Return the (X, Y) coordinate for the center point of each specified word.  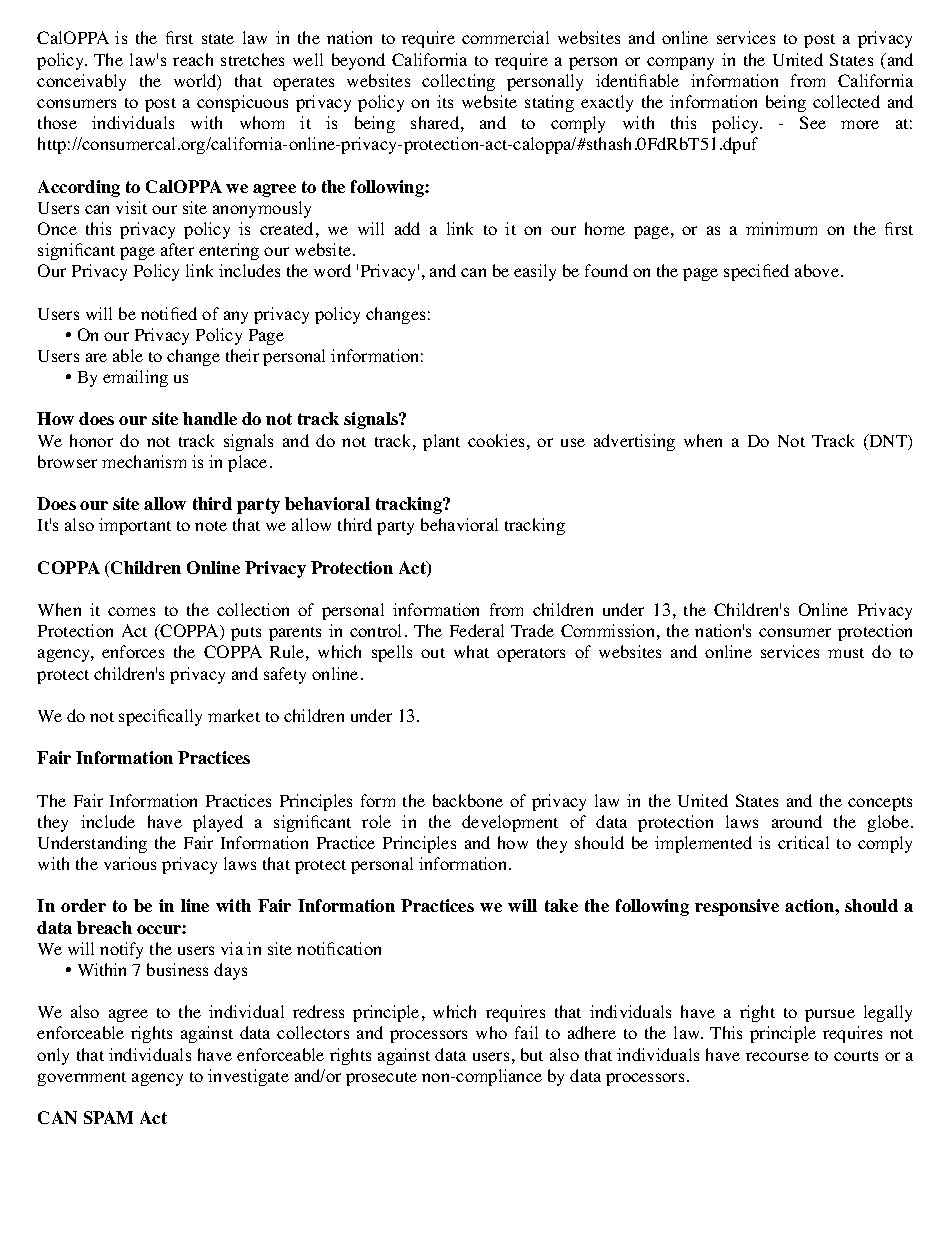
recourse (777, 1056)
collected (846, 101)
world (196, 82)
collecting (458, 82)
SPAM (108, 1117)
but (532, 1054)
